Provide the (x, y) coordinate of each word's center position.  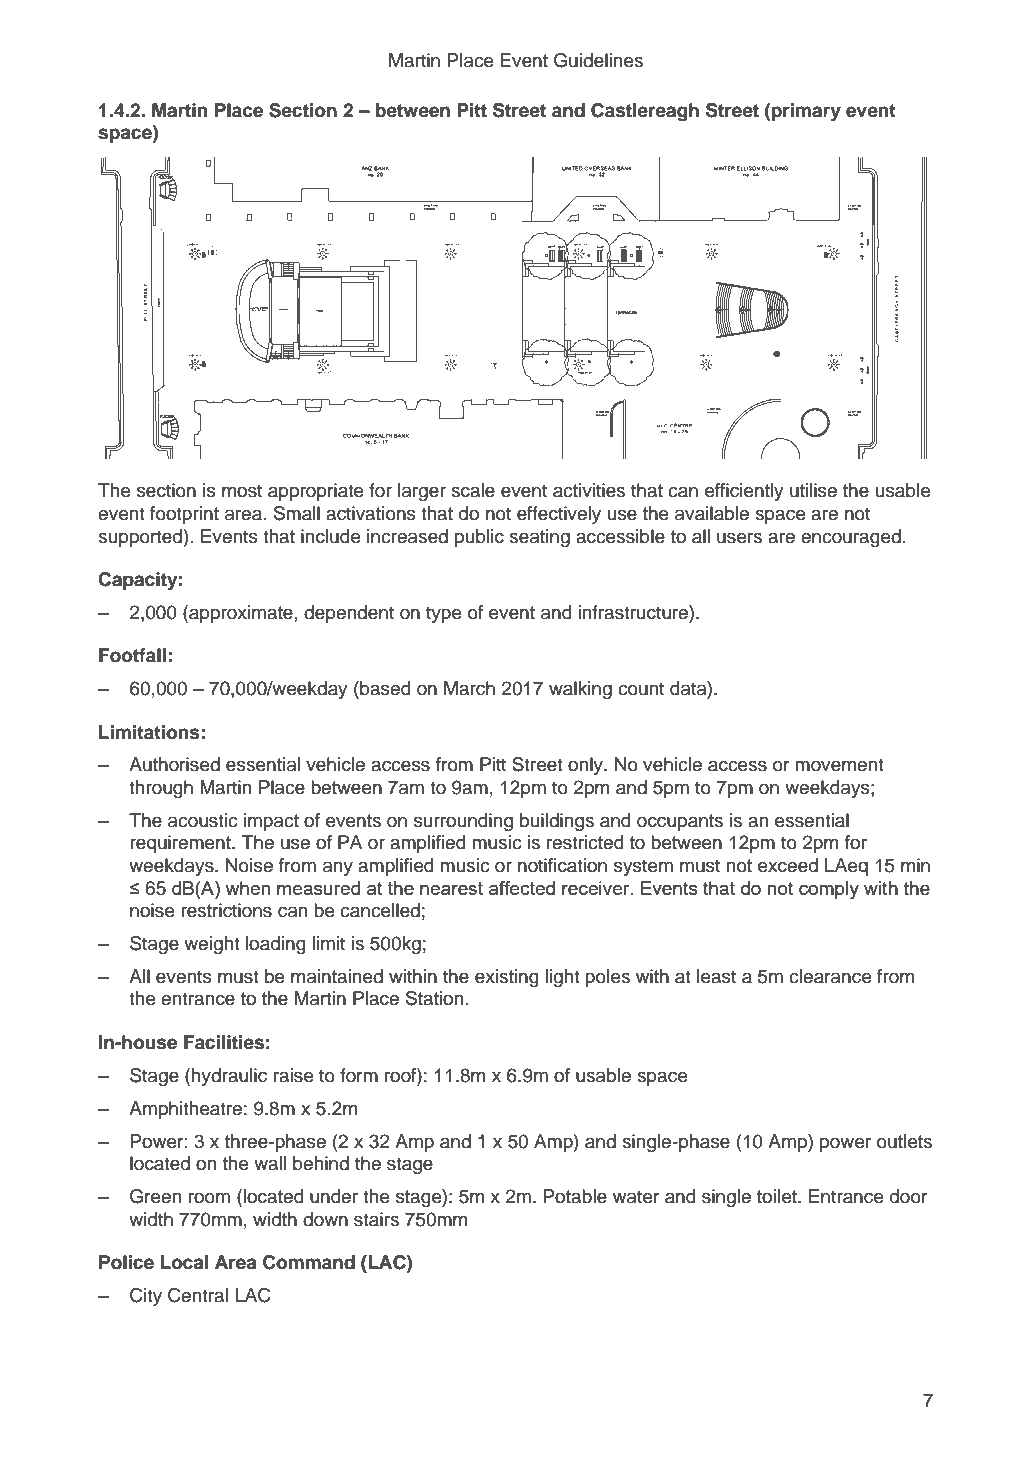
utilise (813, 490)
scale (473, 490)
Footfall (132, 655)
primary (805, 112)
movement (839, 765)
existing (507, 978)
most (242, 491)
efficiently (744, 492)
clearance (830, 976)
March (469, 688)
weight (212, 945)
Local (184, 1262)
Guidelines (598, 60)
